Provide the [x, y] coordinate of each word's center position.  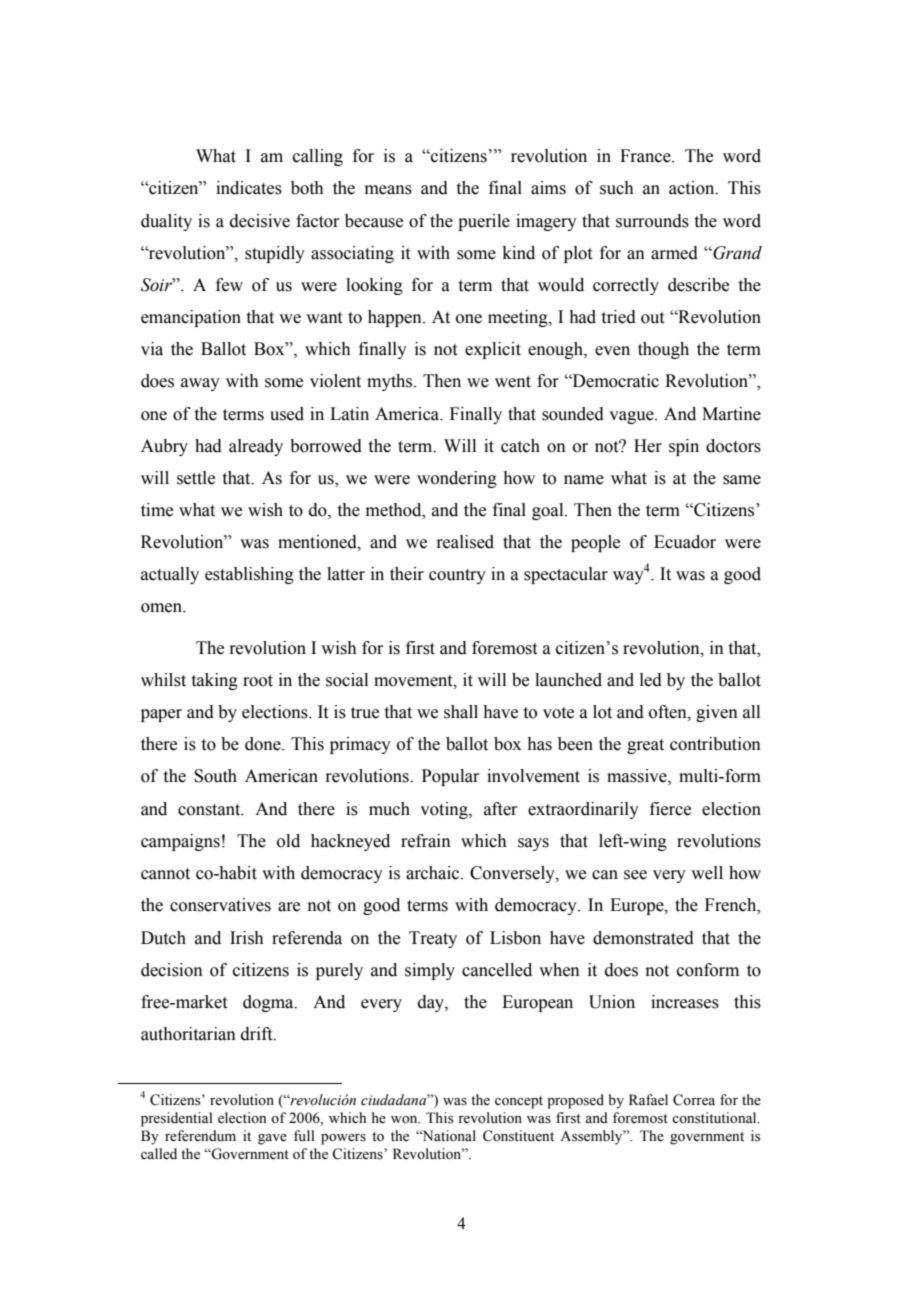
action [693, 188]
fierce [670, 809]
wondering [457, 479]
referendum [200, 1136]
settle [196, 478]
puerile [484, 222]
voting [445, 810]
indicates [249, 188]
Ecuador [685, 542]
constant [210, 810]
